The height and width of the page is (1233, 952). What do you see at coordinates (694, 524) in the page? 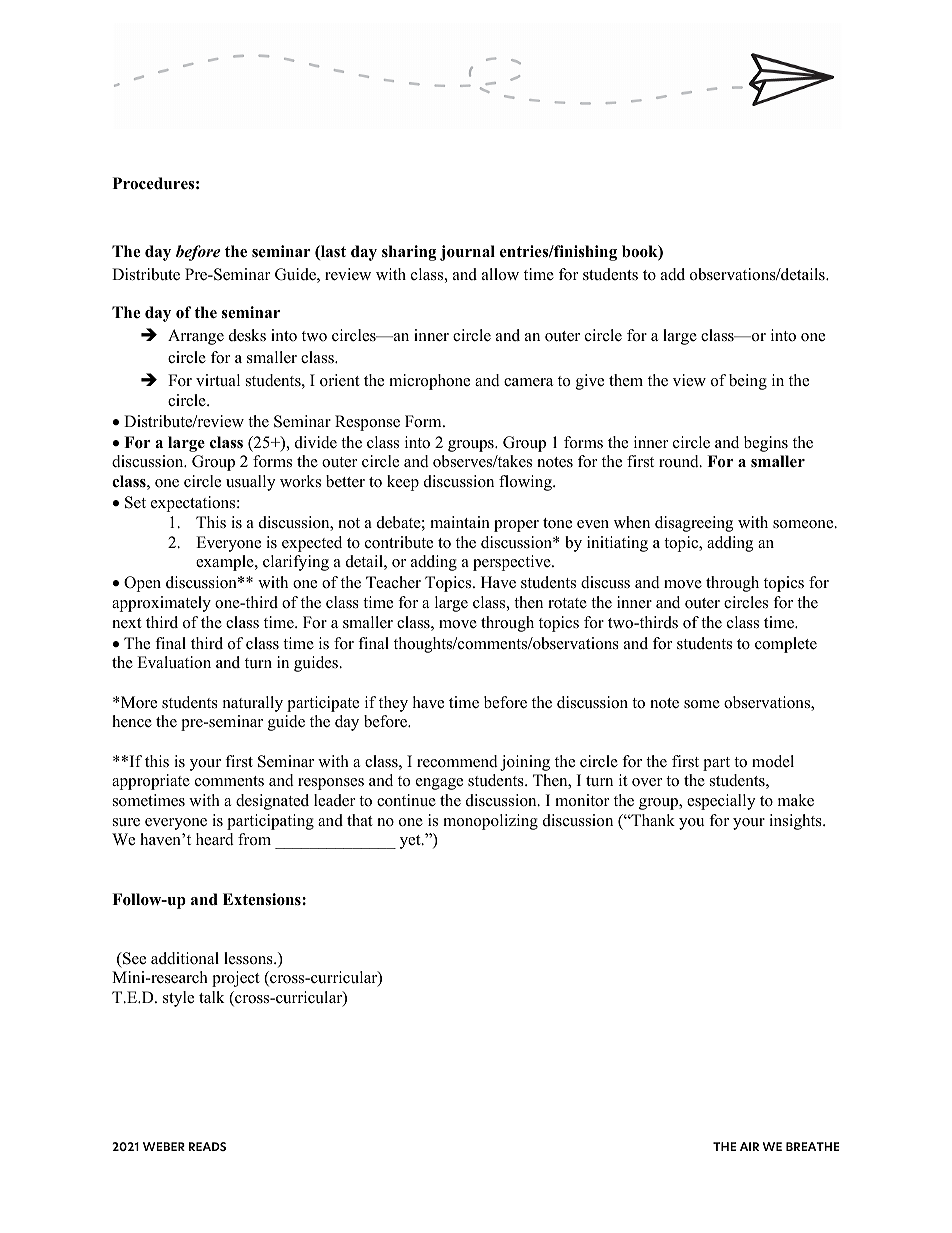
I see `disagreeing` at bounding box center [694, 524].
